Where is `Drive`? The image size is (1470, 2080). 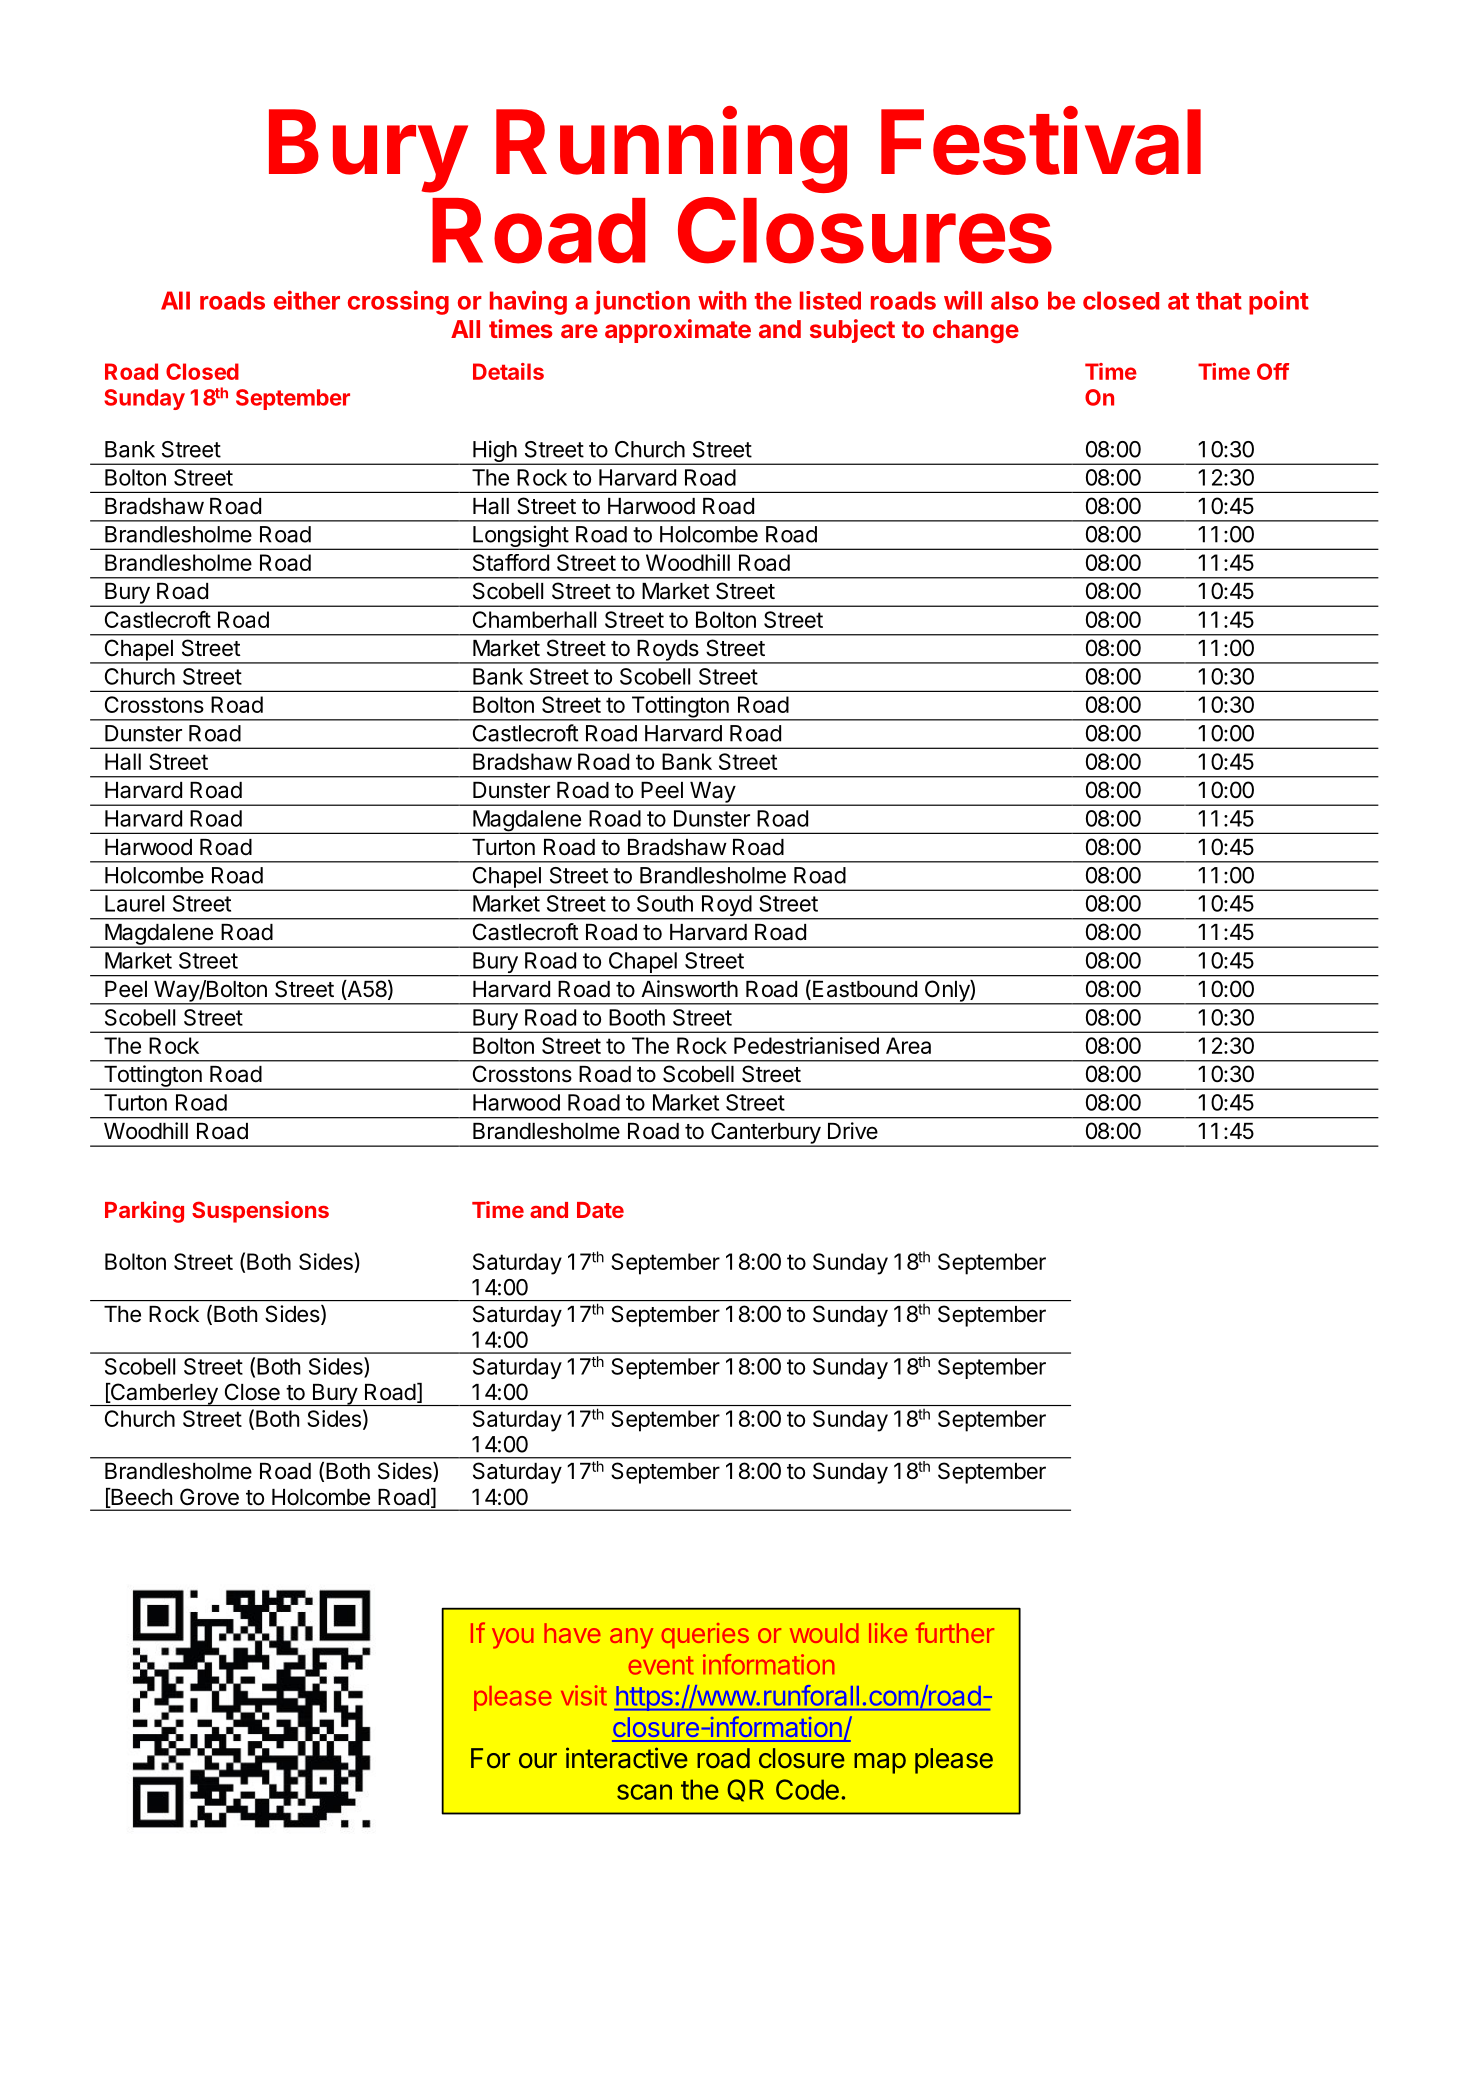
Drive is located at coordinates (853, 1131).
